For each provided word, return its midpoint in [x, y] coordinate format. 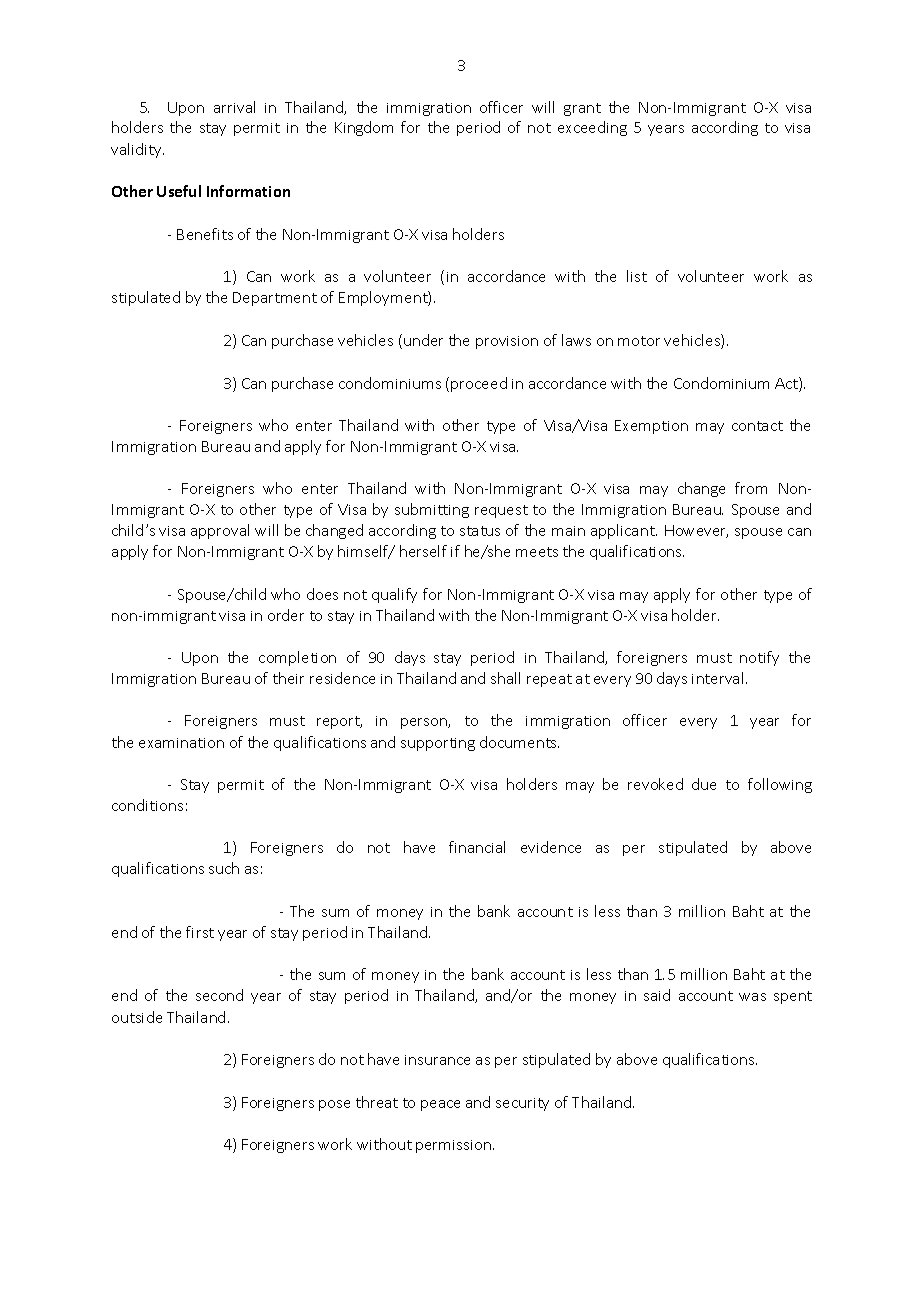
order [286, 615]
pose [334, 1105]
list [637, 276]
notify [759, 658]
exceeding [592, 128]
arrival [234, 107]
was [752, 997]
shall [505, 678]
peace [440, 1105]
